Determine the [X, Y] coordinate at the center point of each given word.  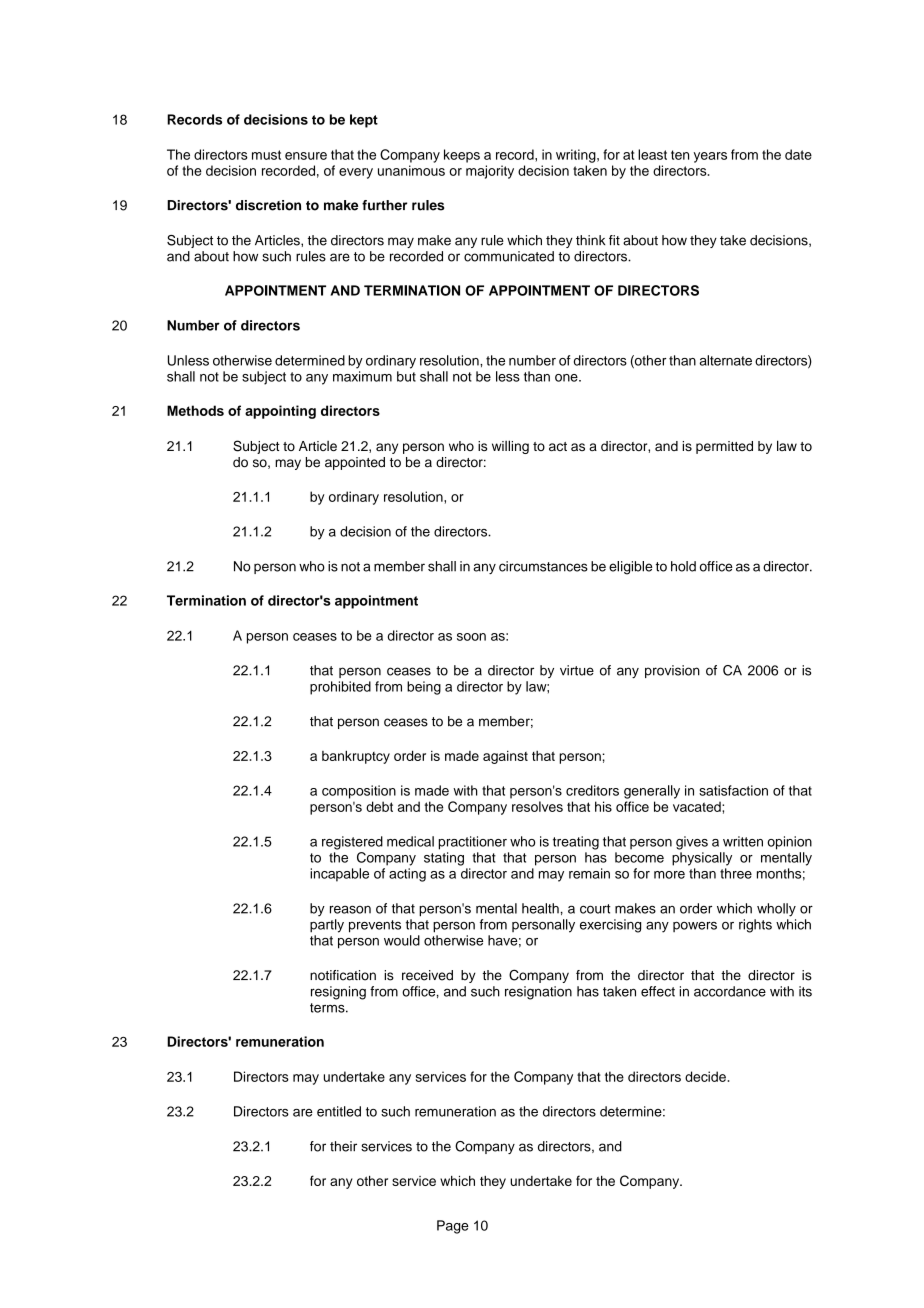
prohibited [340, 688]
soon [471, 637]
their [343, 1146]
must [266, 155]
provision [672, 671]
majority [490, 172]
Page [453, 1227]
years [710, 157]
